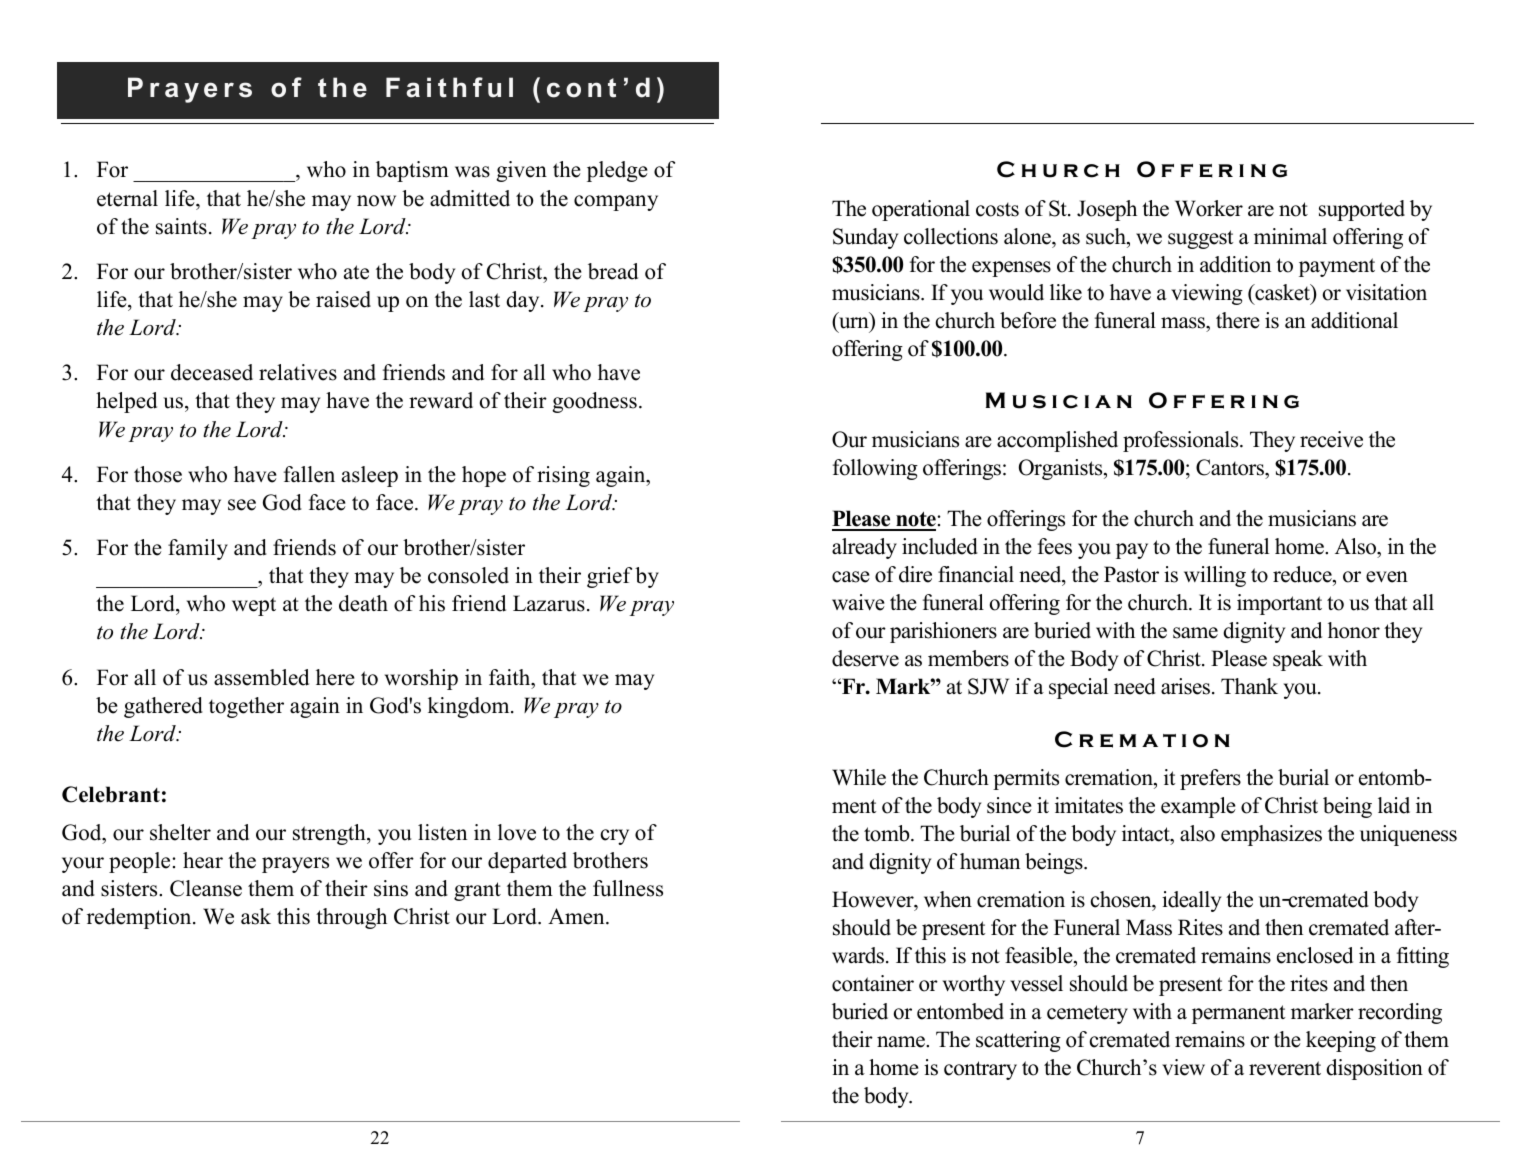 The width and height of the image is (1520, 1174). I want to click on wept, so click(254, 606).
